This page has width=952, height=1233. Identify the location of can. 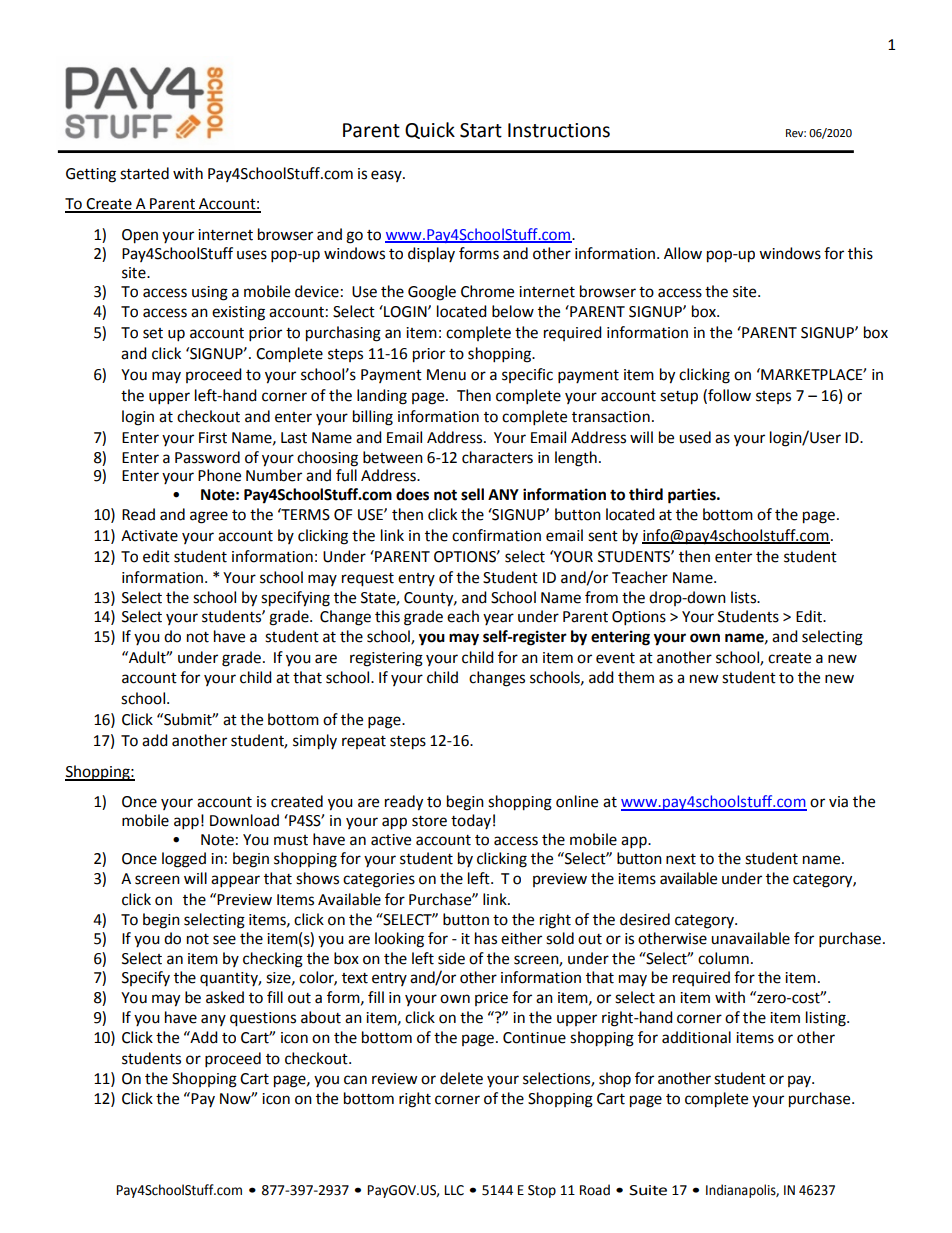
(355, 1080).
